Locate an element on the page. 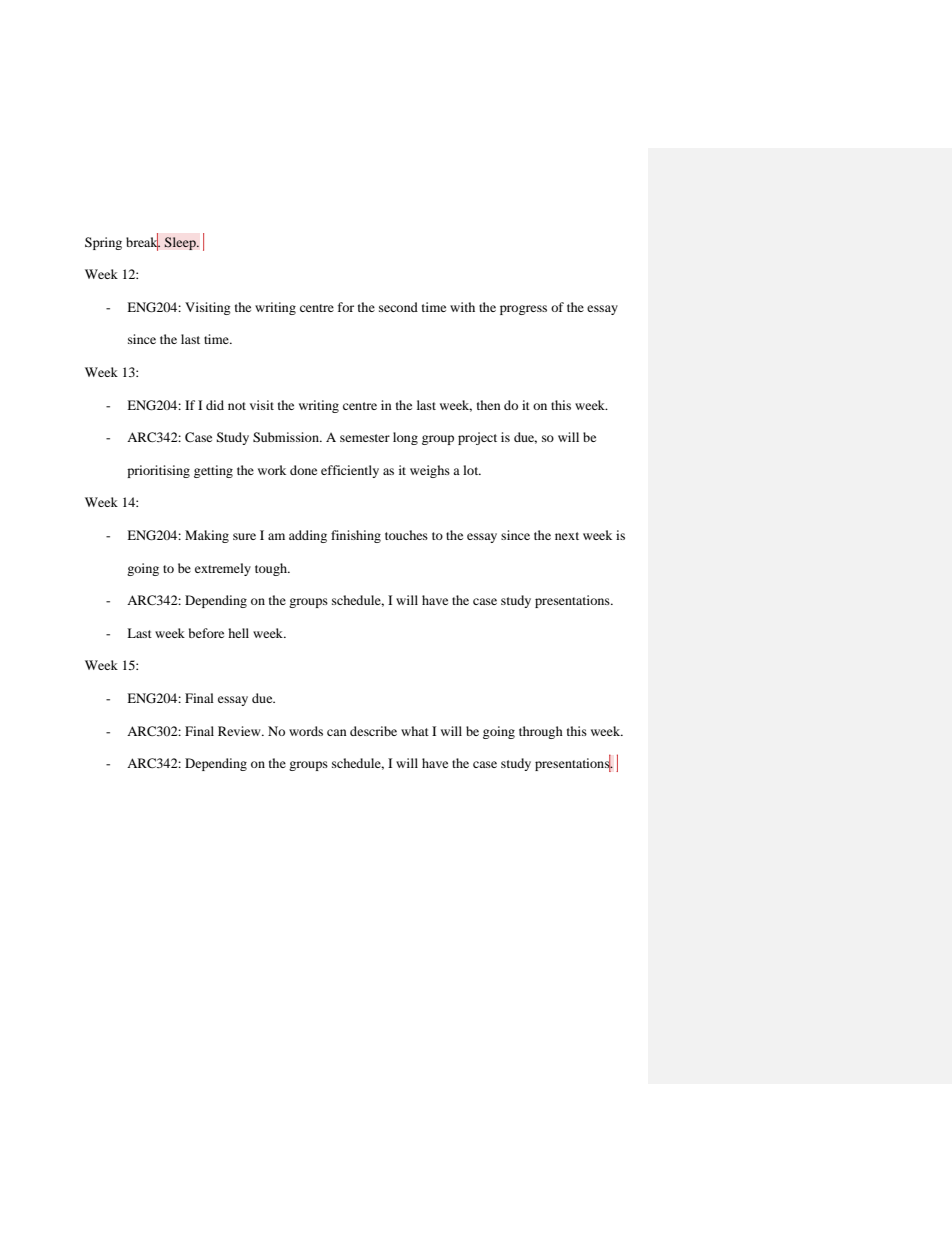 The height and width of the document is (1233, 952). can is located at coordinates (337, 732).
